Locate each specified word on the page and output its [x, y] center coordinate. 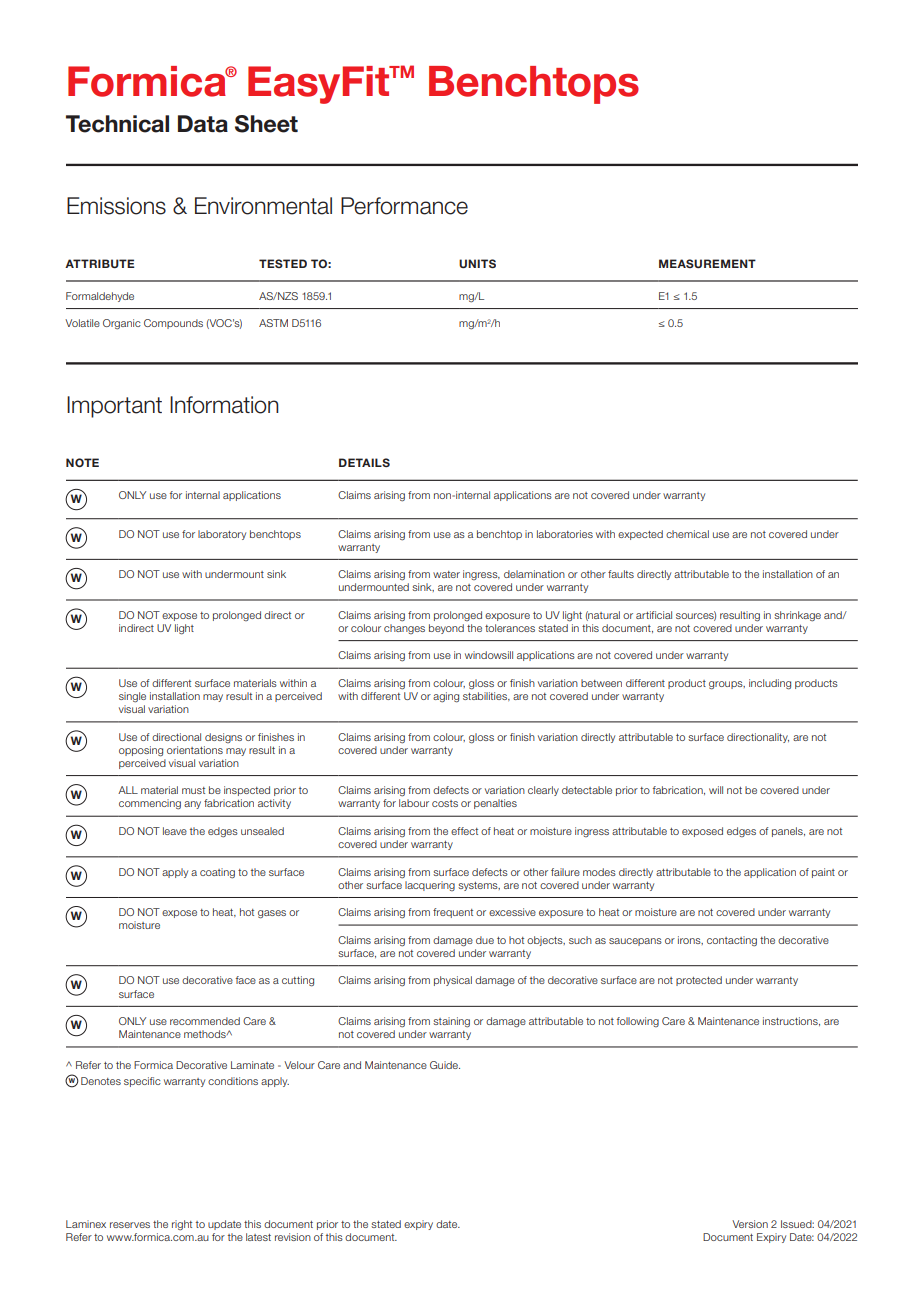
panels [788, 832]
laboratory [222, 535]
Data [203, 124]
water [446, 574]
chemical [687, 534]
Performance [404, 206]
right [182, 1225]
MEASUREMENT [707, 263]
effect [464, 831]
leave [175, 831]
